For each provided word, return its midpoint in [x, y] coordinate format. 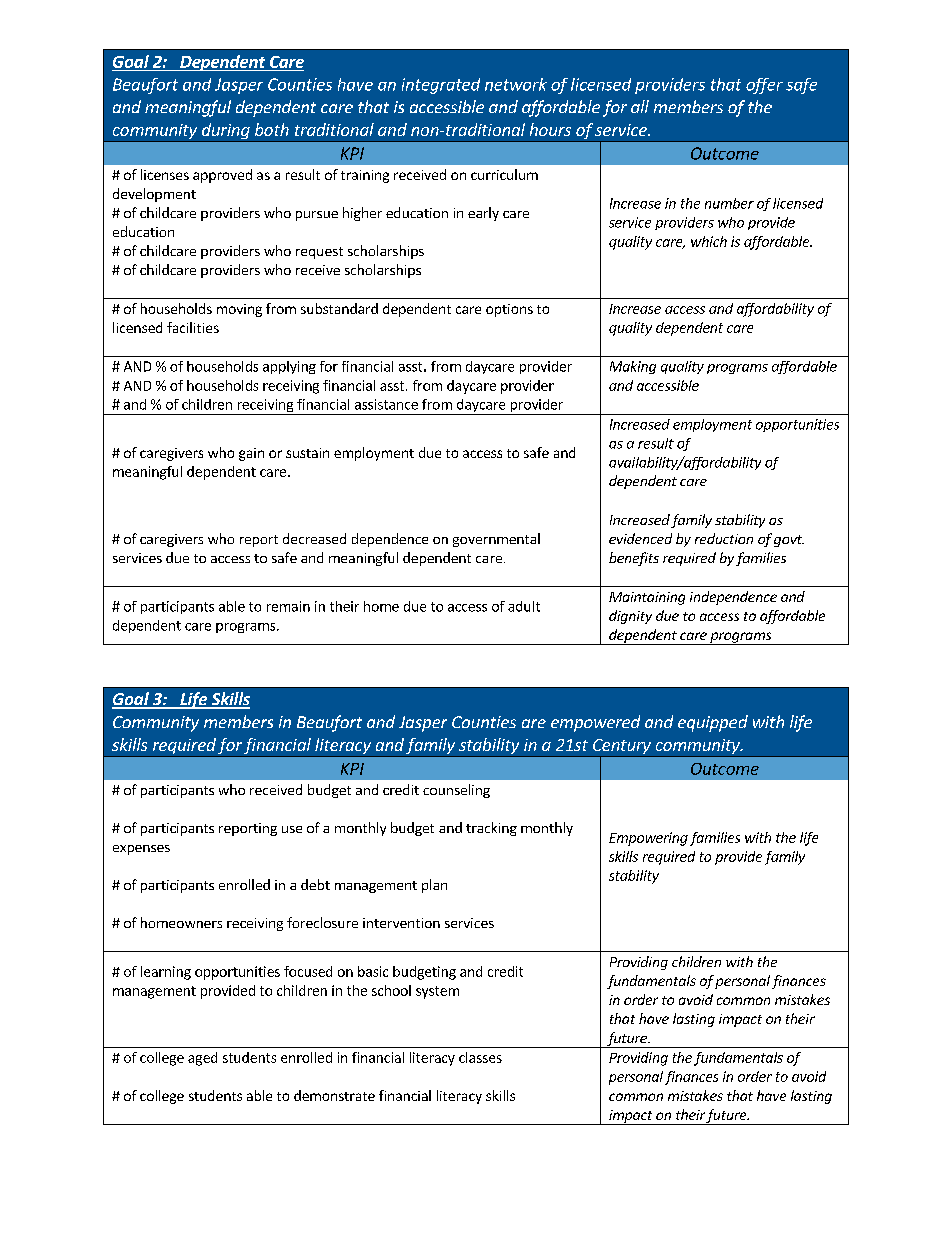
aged [202, 1059]
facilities [193, 327]
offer [764, 86]
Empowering [648, 839]
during [225, 132]
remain [288, 606]
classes [480, 1057]
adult [524, 606]
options [509, 310]
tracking [491, 829]
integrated [441, 86]
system [437, 992]
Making [633, 367]
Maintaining [647, 598]
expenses [141, 850]
